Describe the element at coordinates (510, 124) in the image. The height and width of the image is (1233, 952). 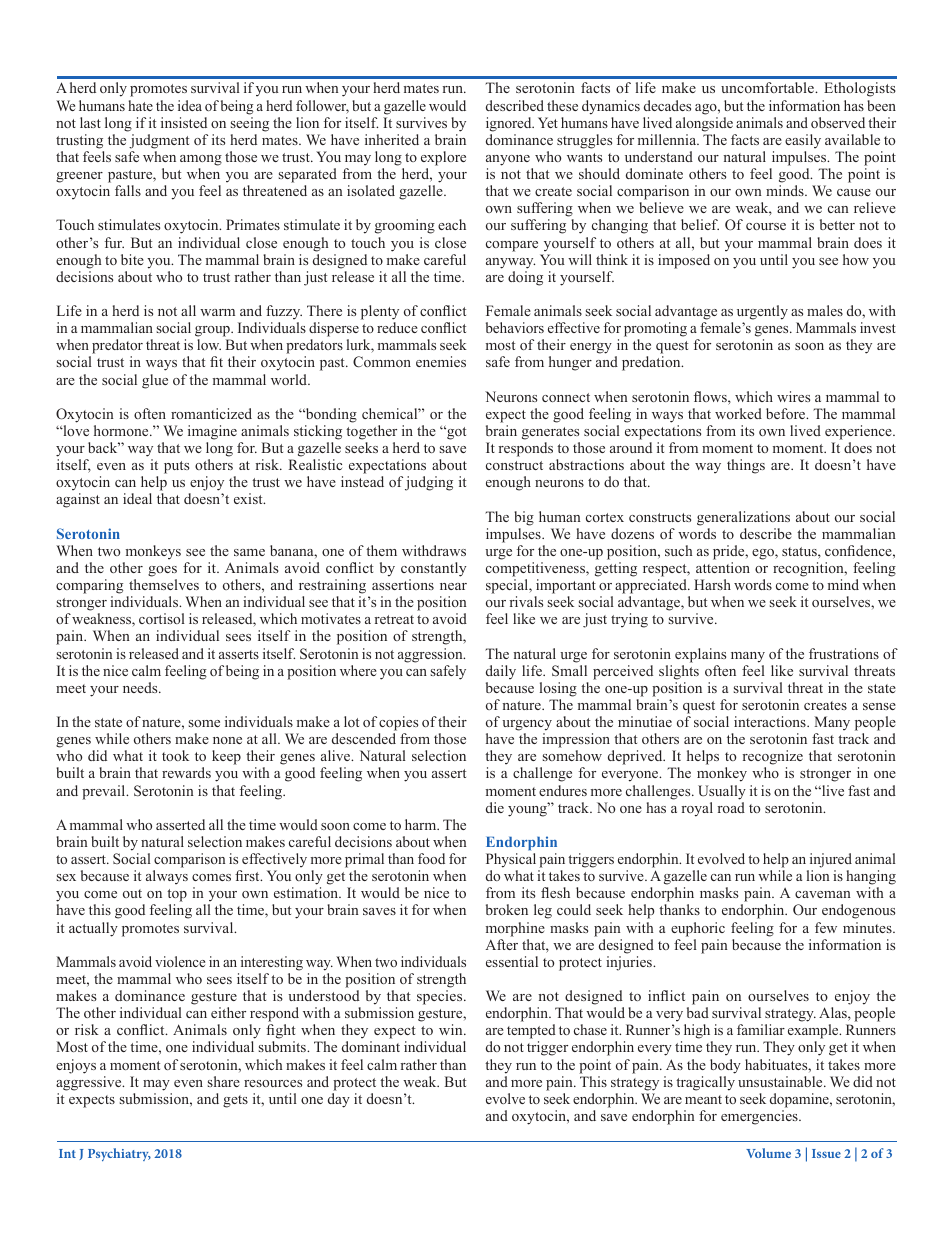
I see `ignored` at that location.
